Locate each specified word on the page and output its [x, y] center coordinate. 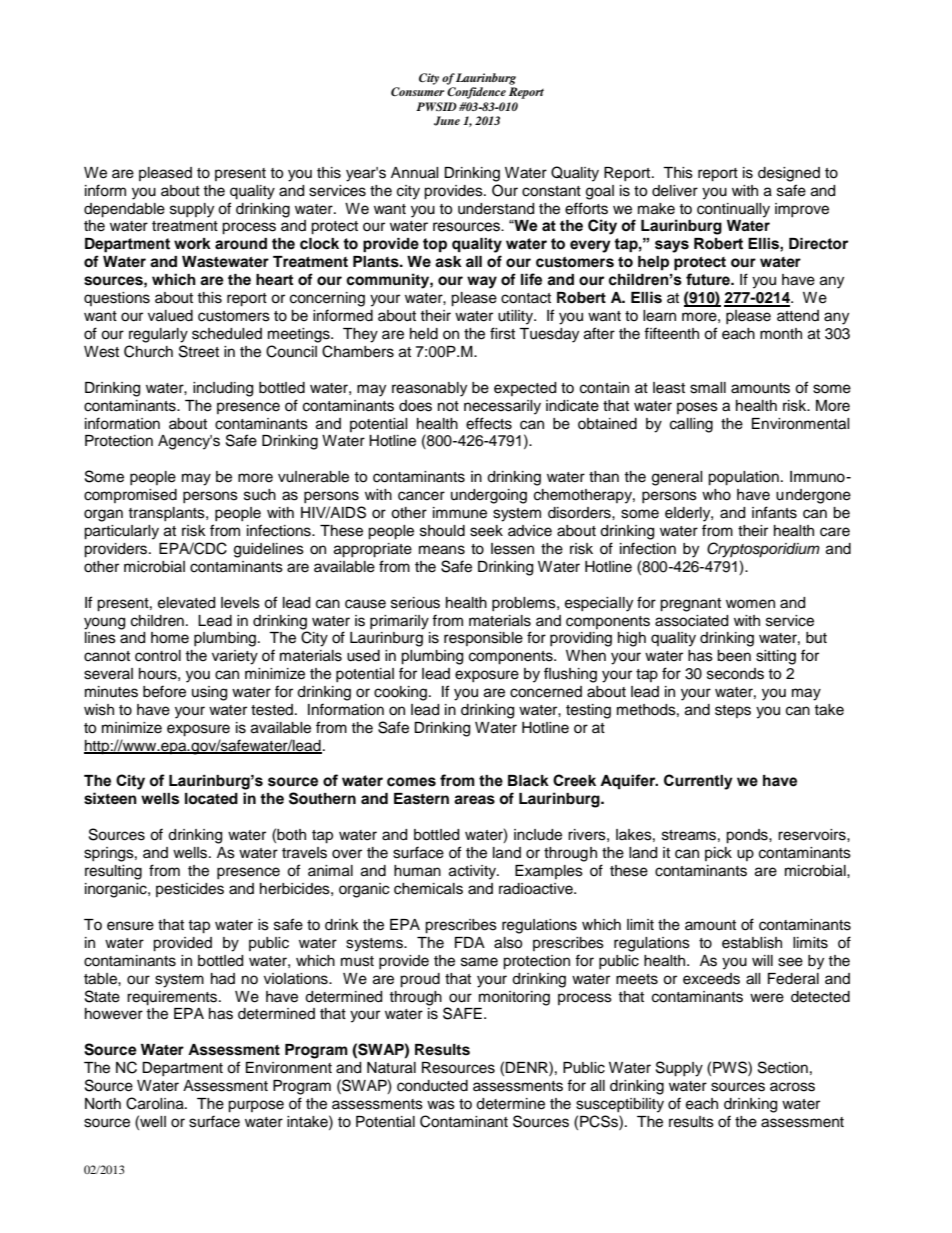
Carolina [156, 1103]
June [447, 121]
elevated [186, 603]
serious [415, 603]
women [750, 604]
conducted [432, 1086]
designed [789, 174]
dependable [124, 210]
